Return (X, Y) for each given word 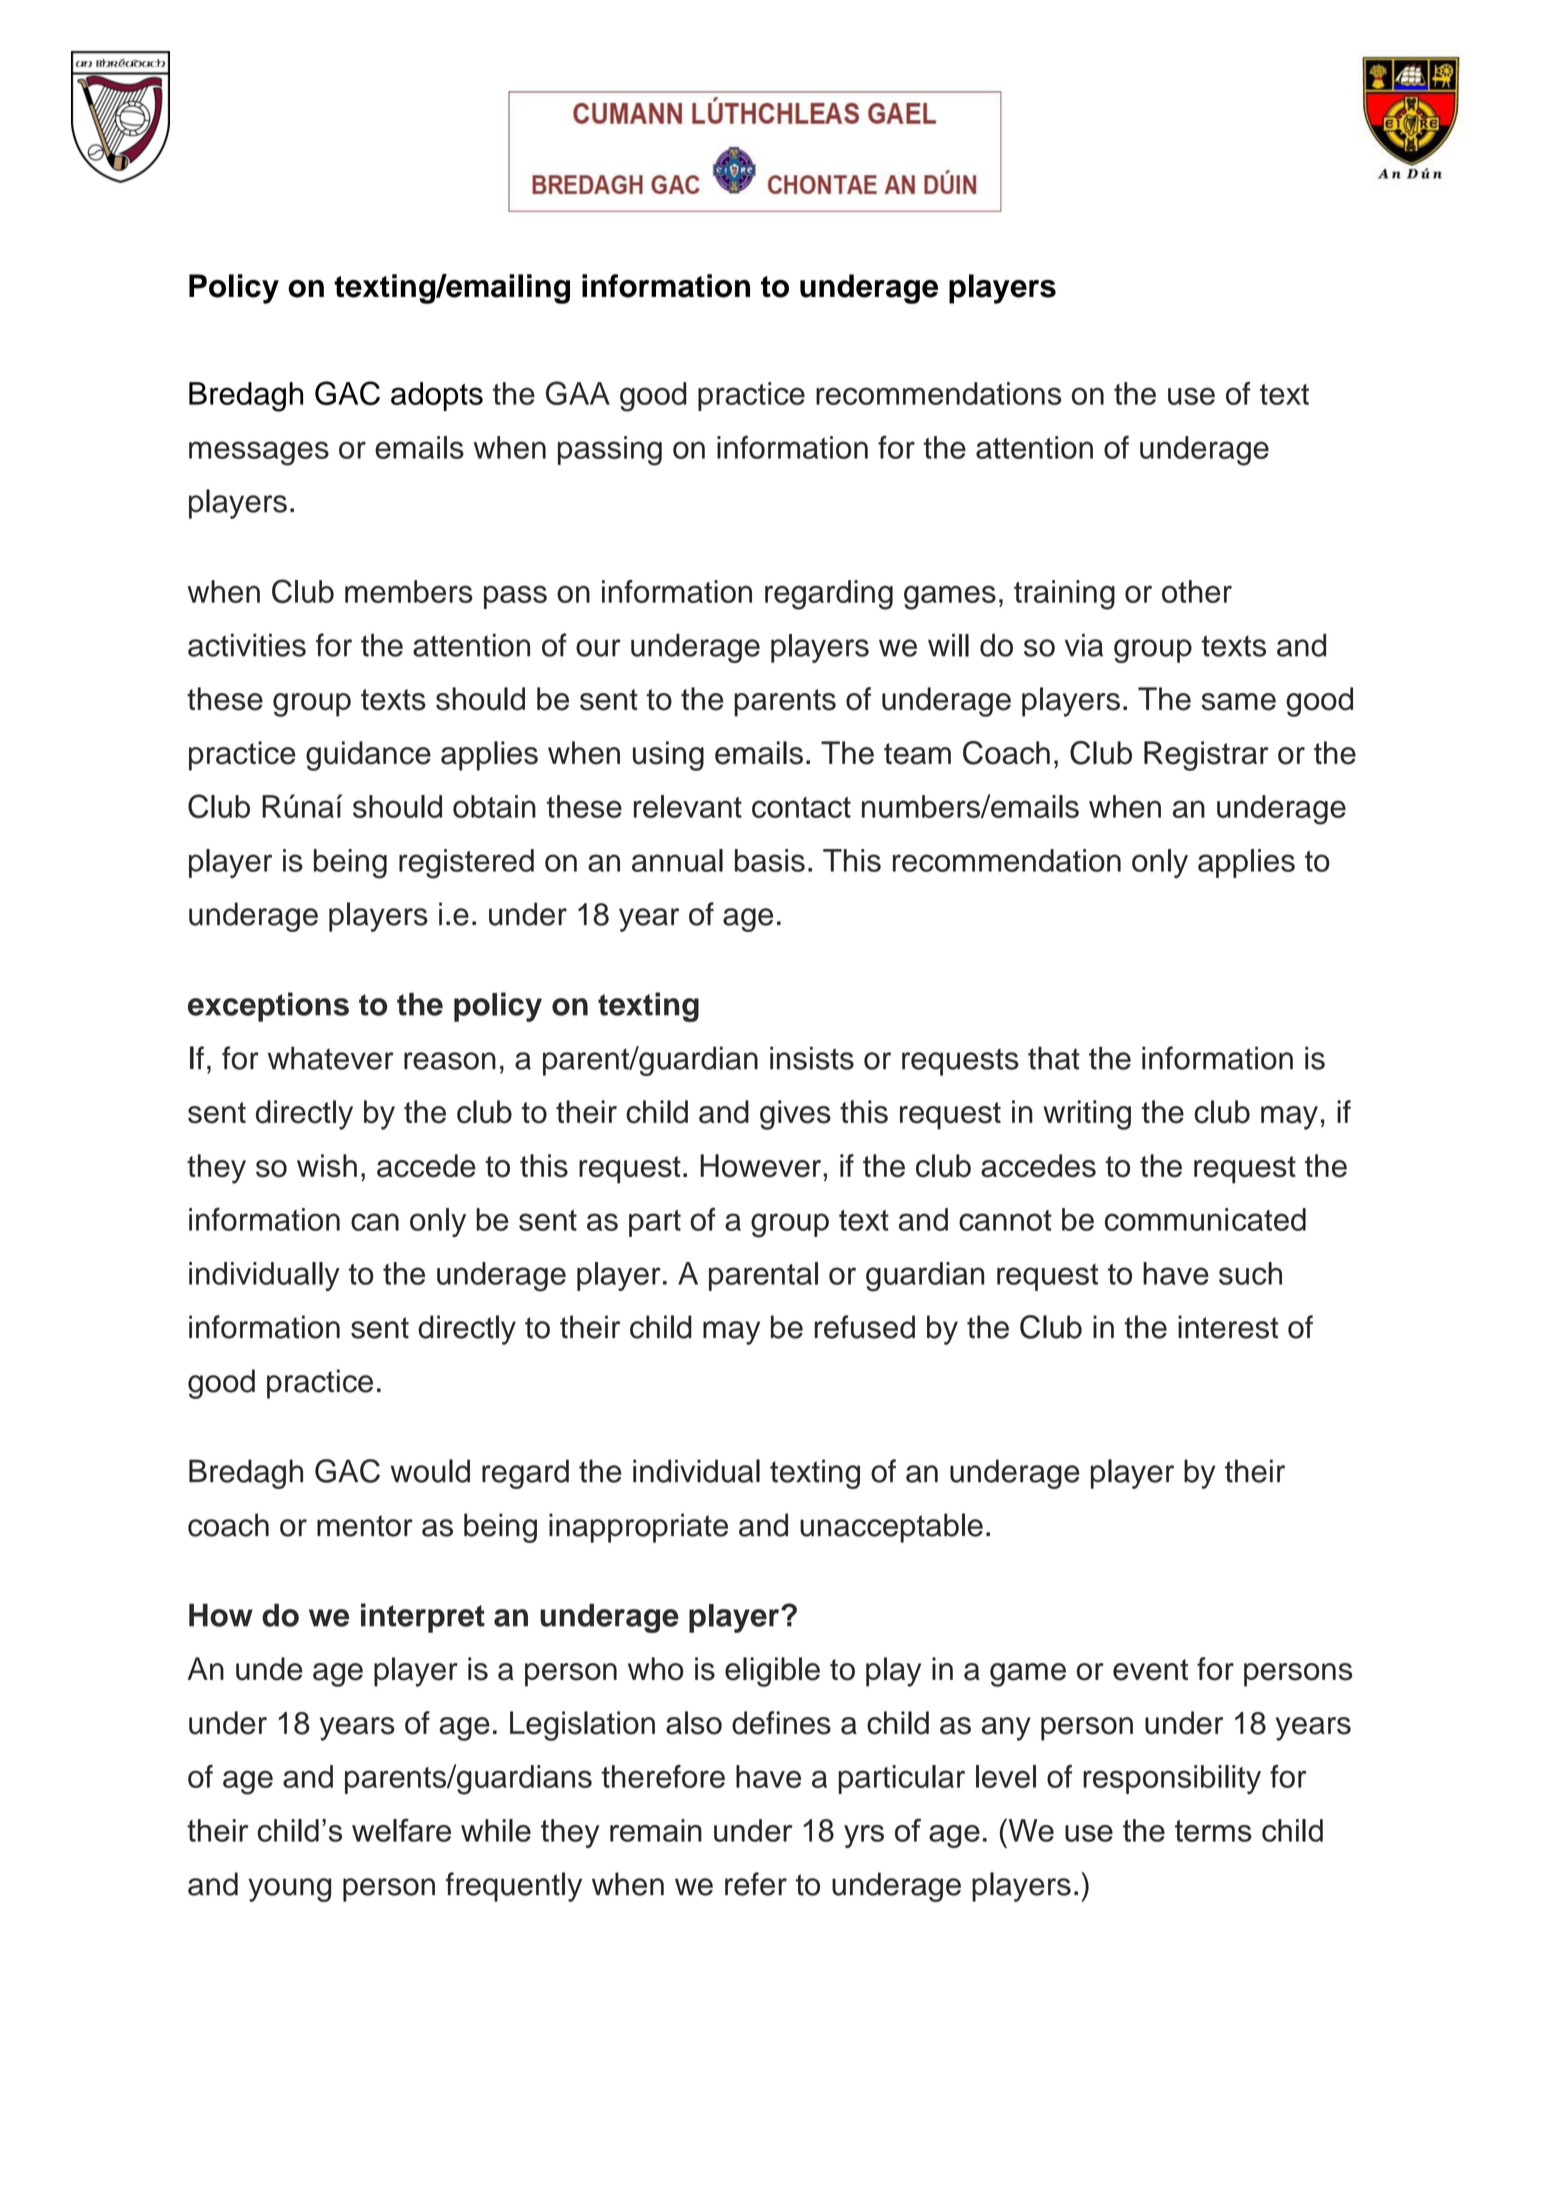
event (1150, 1670)
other (1197, 591)
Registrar (1206, 756)
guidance (368, 756)
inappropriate (638, 1528)
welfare (401, 1830)
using (668, 756)
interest (1228, 1327)
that (1054, 1058)
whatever (331, 1058)
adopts (437, 396)
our (598, 648)
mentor (365, 1526)
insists (812, 1058)
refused (864, 1327)
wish (327, 1166)
